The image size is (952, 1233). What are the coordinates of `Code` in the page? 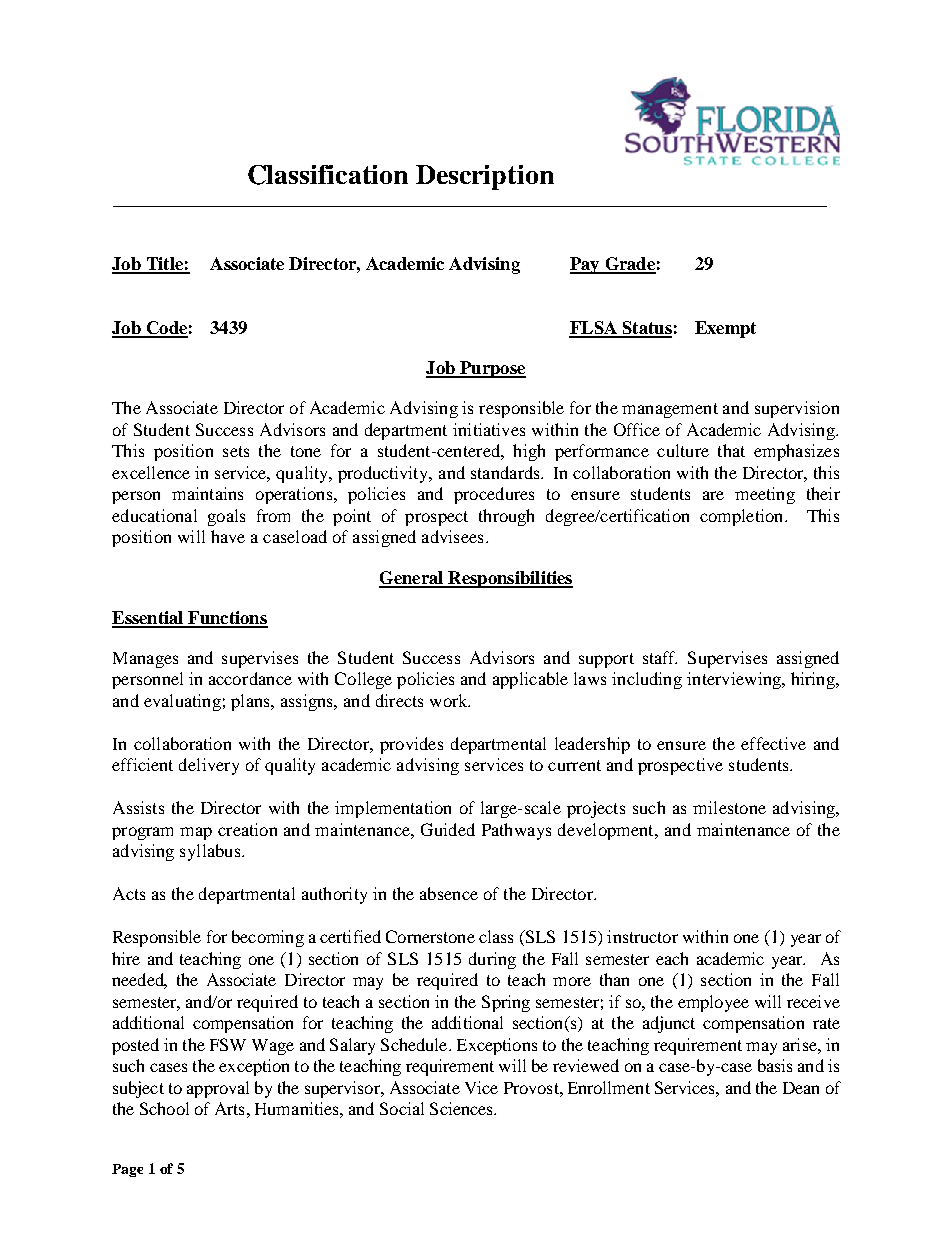 It's located at (166, 329).
